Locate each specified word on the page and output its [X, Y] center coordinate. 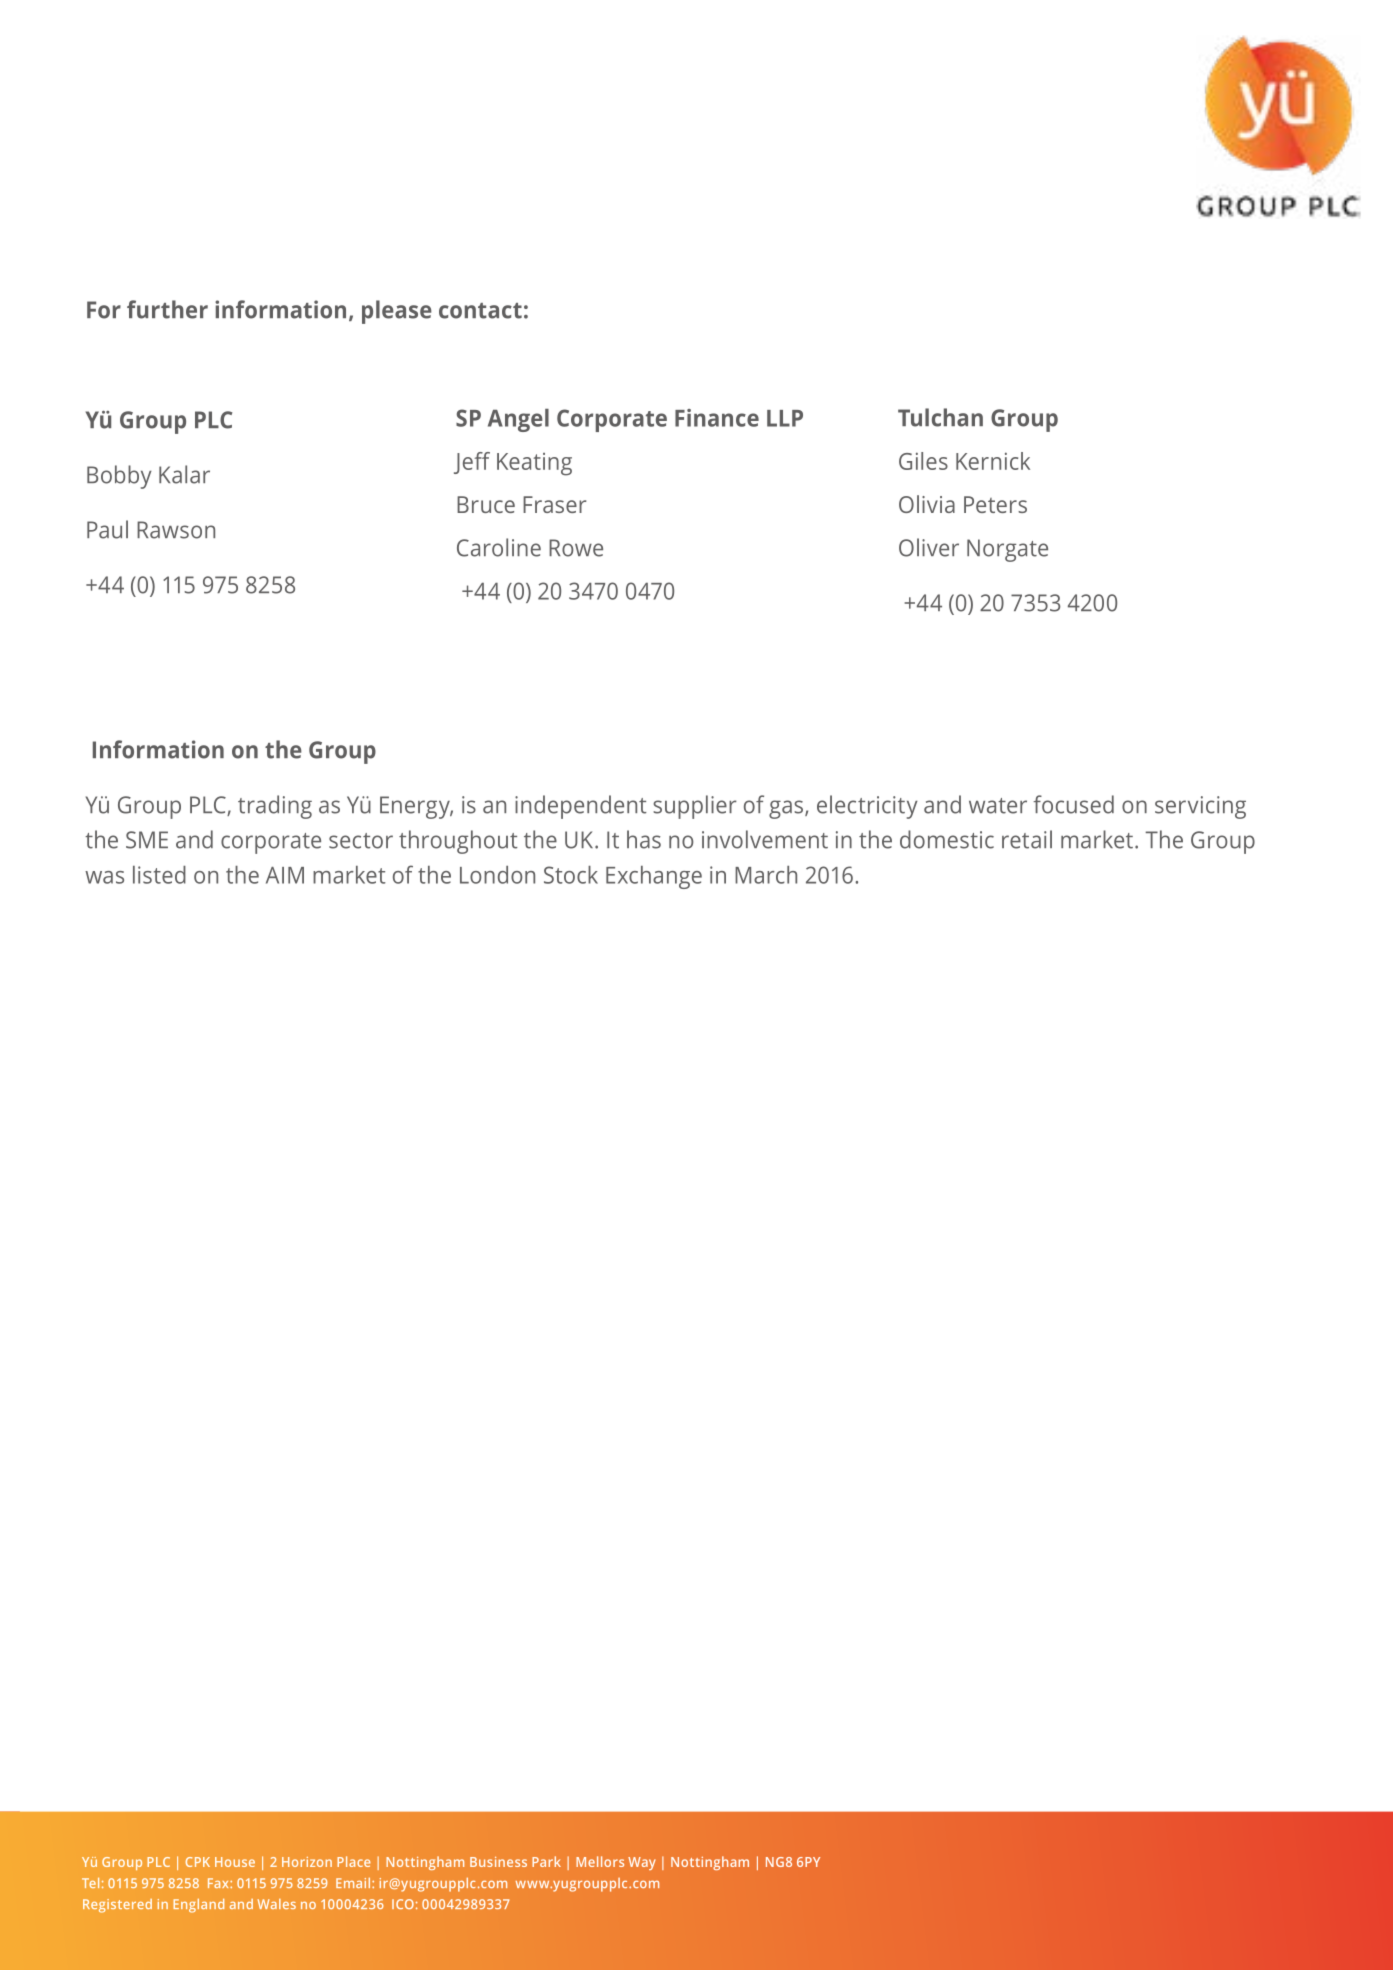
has [644, 839]
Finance [717, 418]
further [167, 309]
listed [159, 875]
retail [1027, 839]
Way [642, 1863]
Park [546, 1861]
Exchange [654, 877]
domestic [947, 839]
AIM [285, 875]
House [235, 1862]
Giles [923, 461]
